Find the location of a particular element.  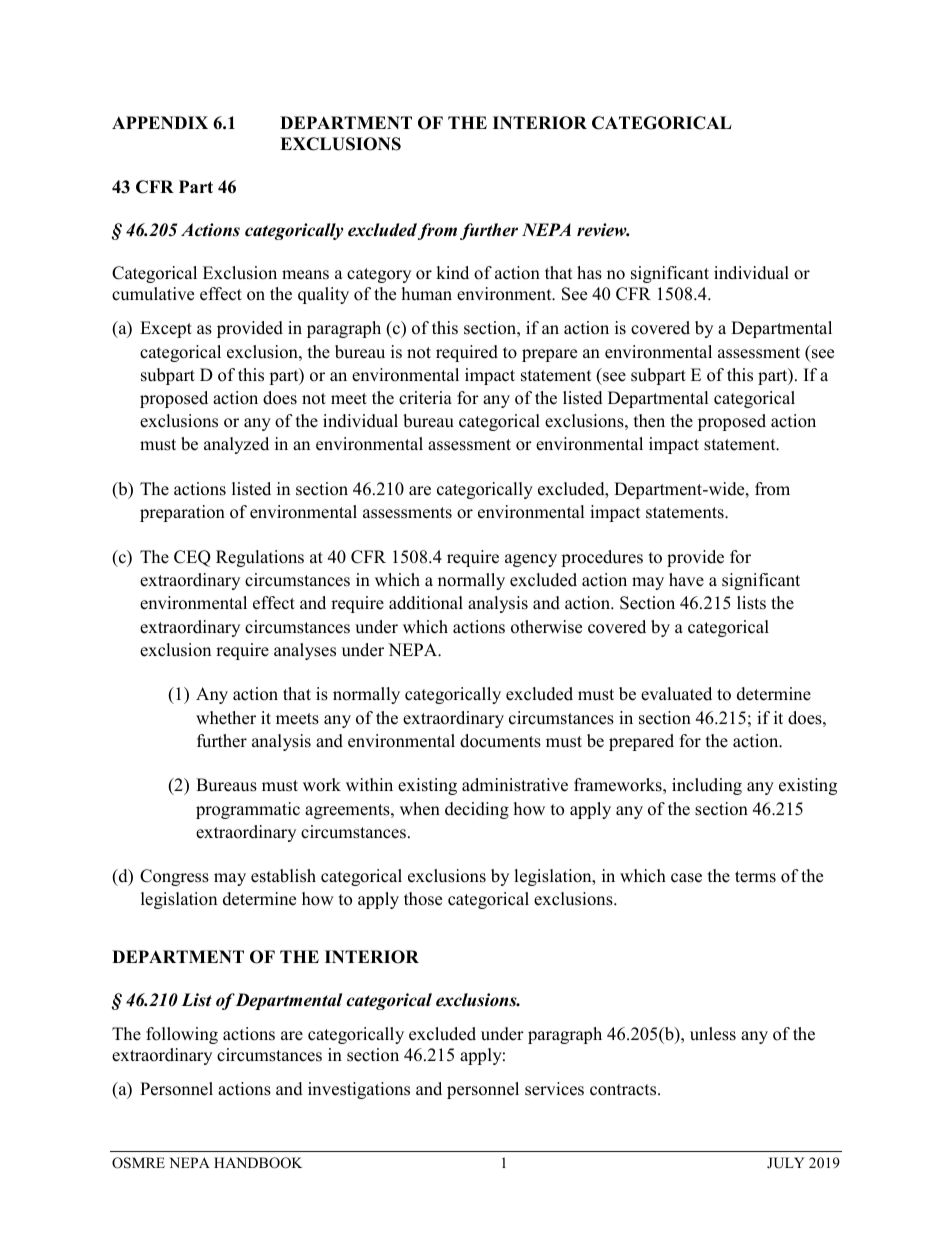

agency is located at coordinates (531, 560).
